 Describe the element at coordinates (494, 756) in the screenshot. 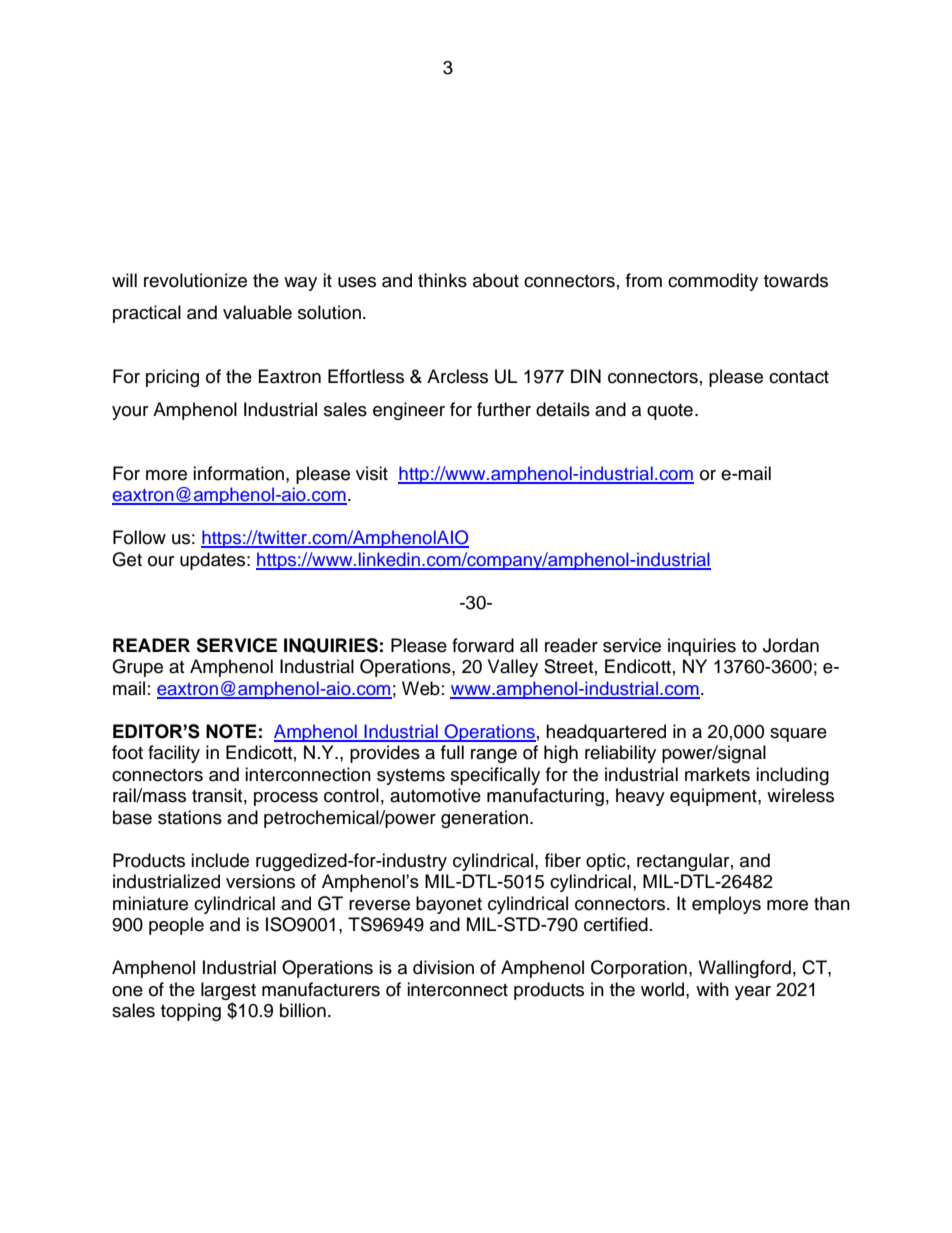

I see `range` at that location.
